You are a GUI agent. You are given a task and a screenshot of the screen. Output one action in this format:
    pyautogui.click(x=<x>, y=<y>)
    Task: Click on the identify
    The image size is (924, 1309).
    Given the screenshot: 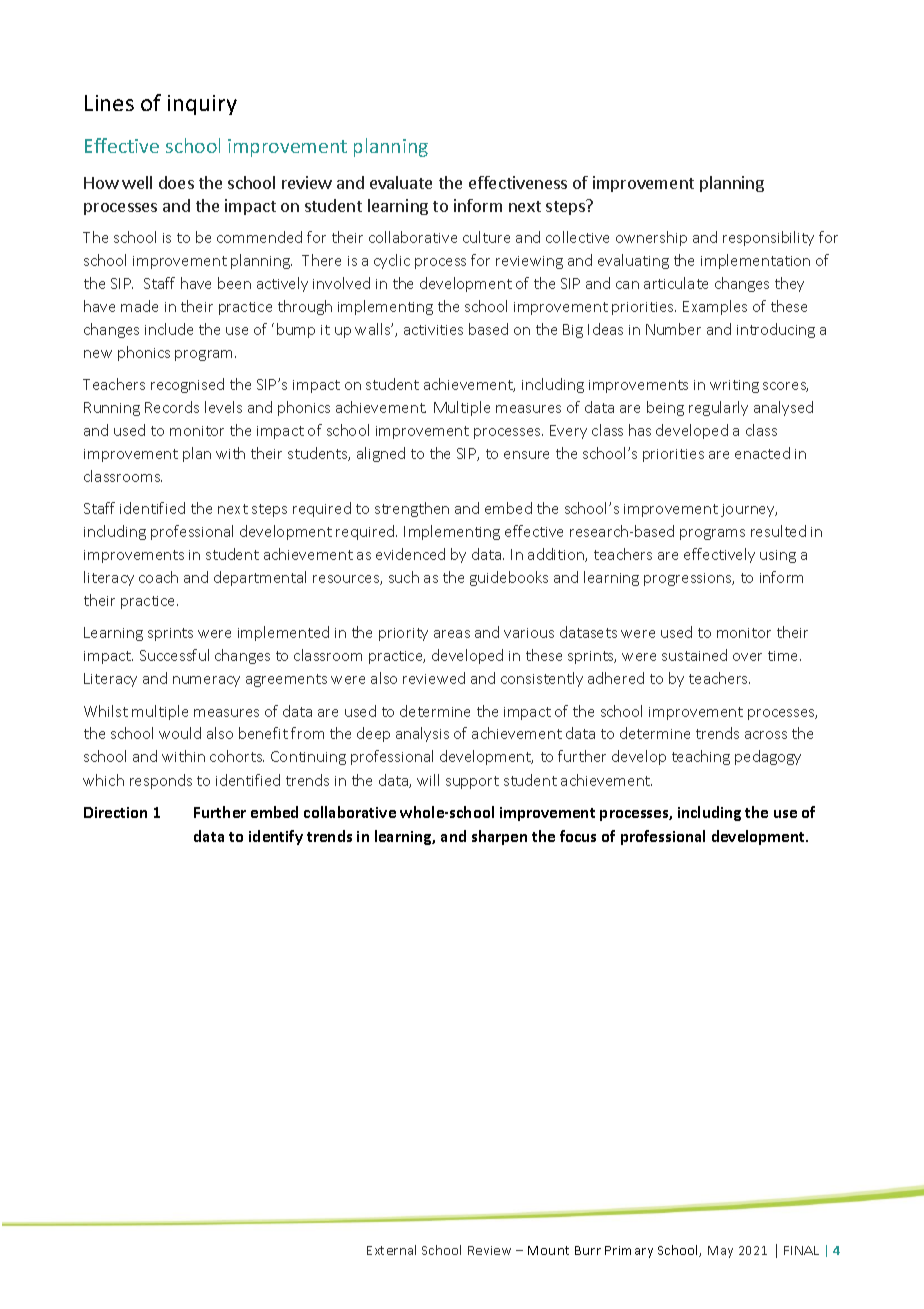 What is the action you would take?
    pyautogui.click(x=276, y=837)
